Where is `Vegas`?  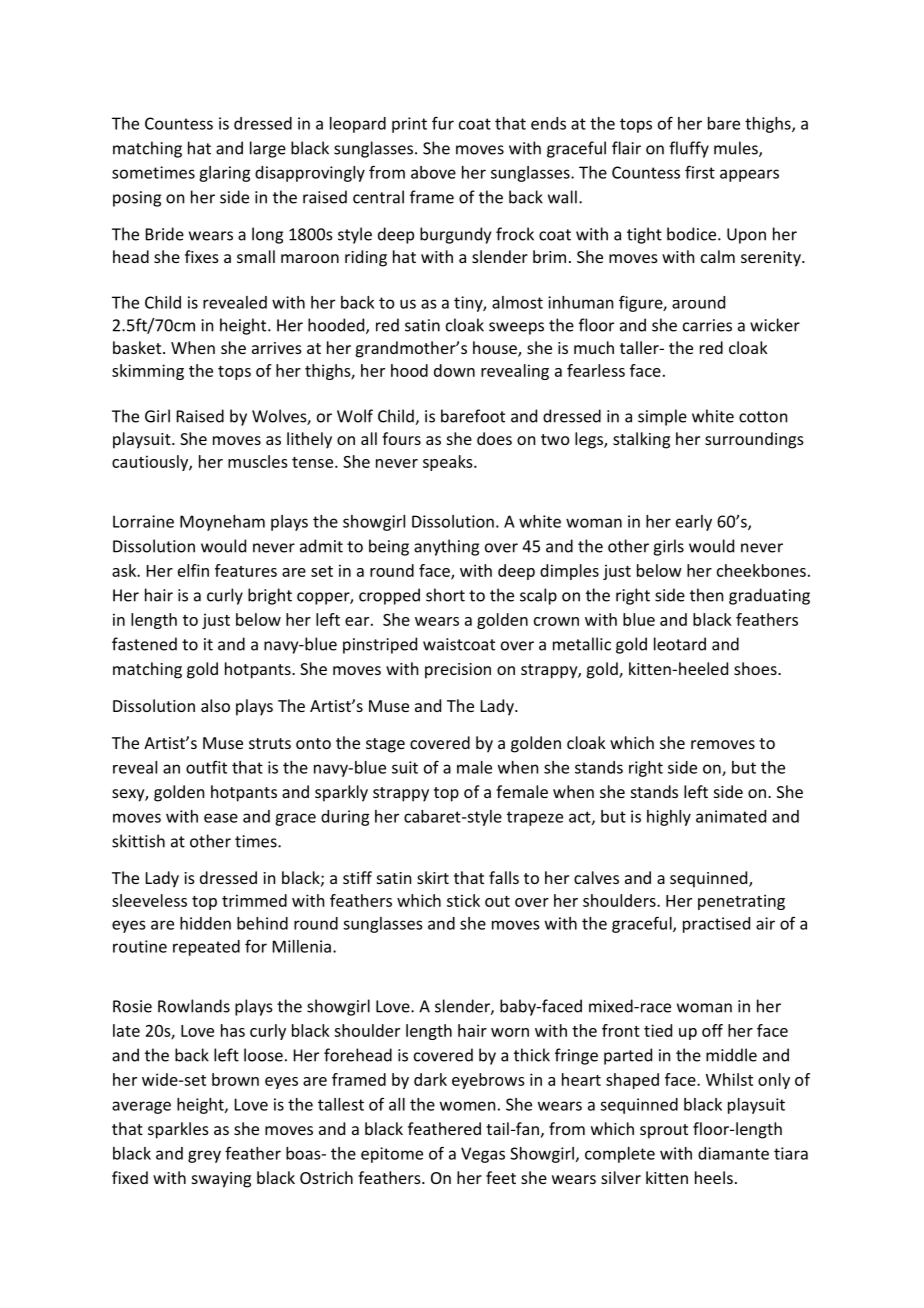 Vegas is located at coordinates (483, 1155).
